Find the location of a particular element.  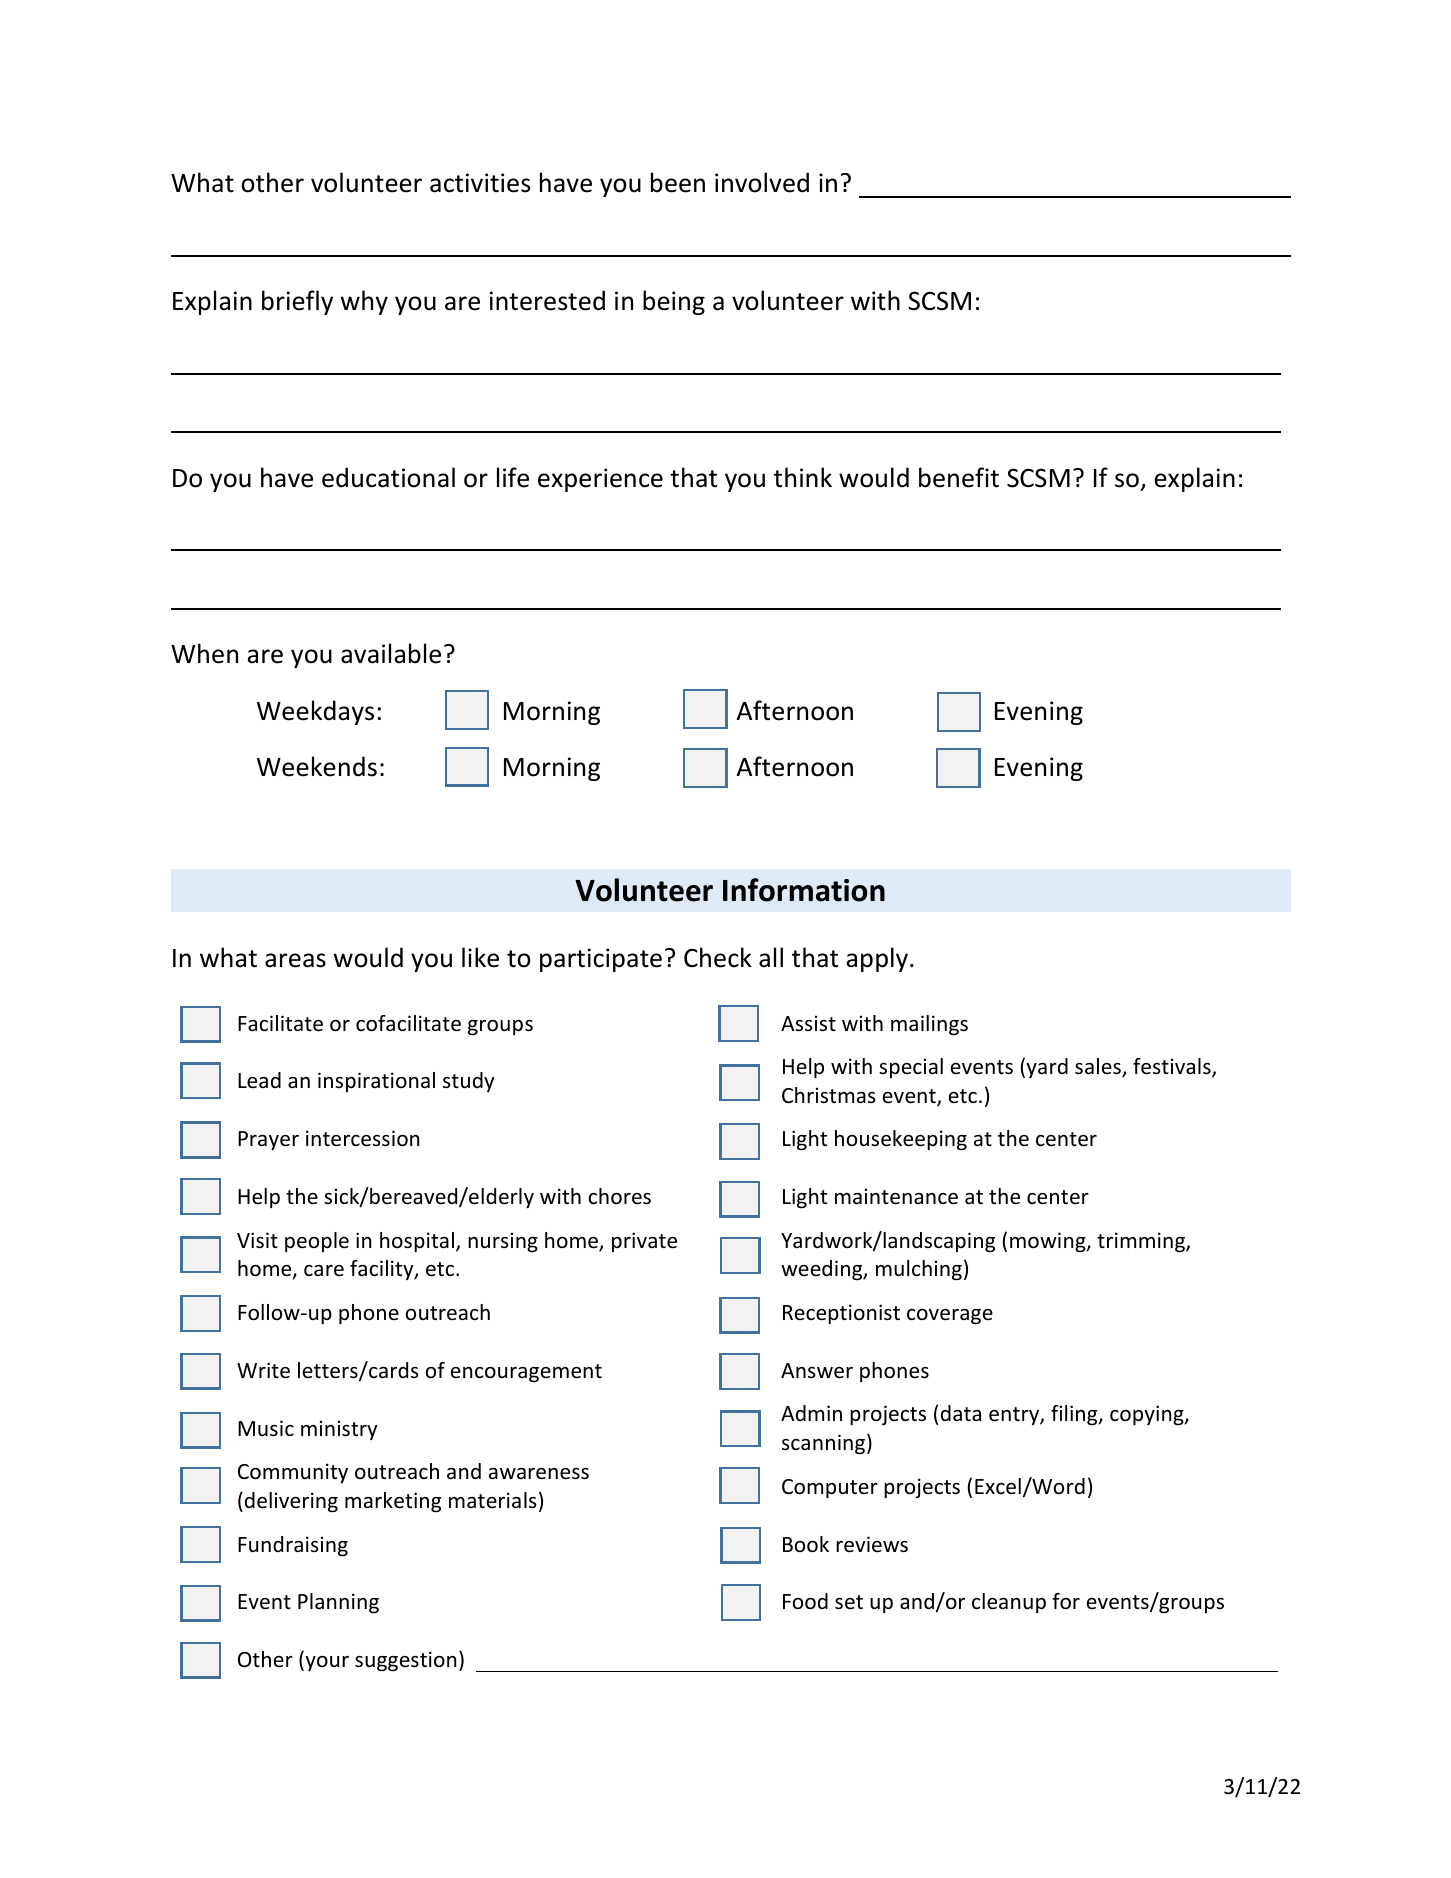

briefly is located at coordinates (297, 302).
